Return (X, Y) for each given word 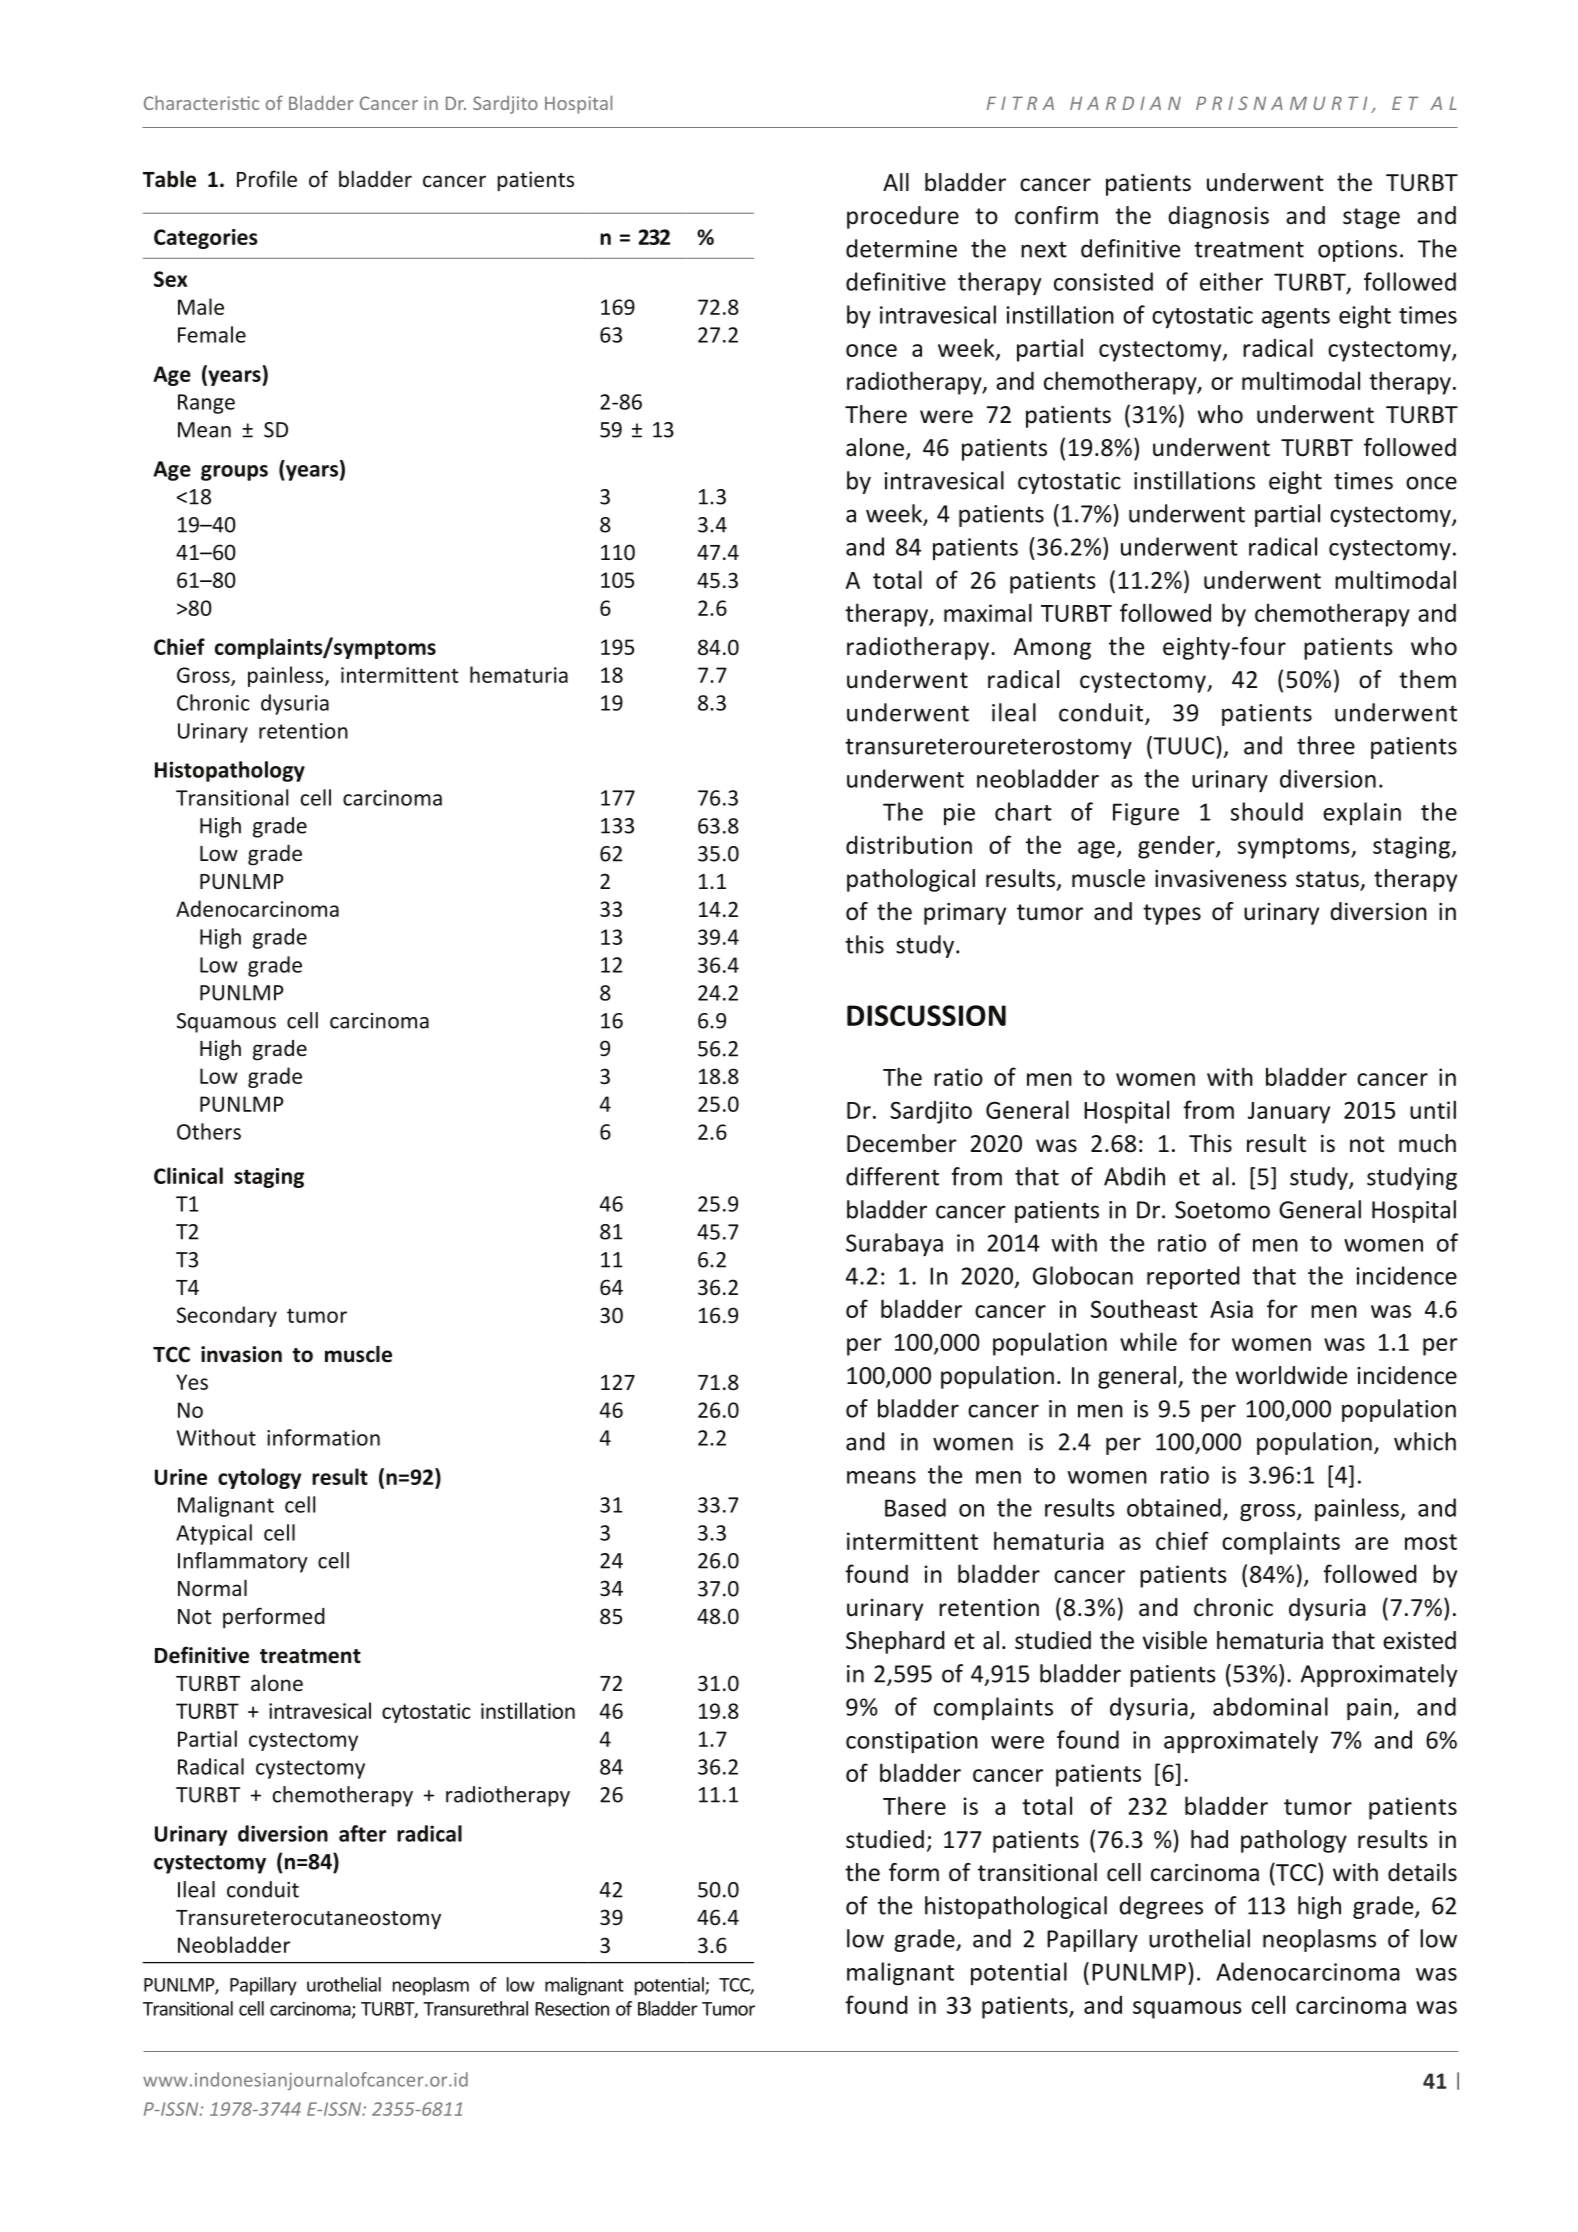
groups (234, 473)
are (1371, 1543)
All (896, 182)
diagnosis (1218, 217)
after (362, 1833)
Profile (267, 179)
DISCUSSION (926, 1015)
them (1427, 679)
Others (209, 1131)
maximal (988, 612)
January (1289, 1113)
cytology (259, 1478)
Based (915, 1507)
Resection (572, 2009)
